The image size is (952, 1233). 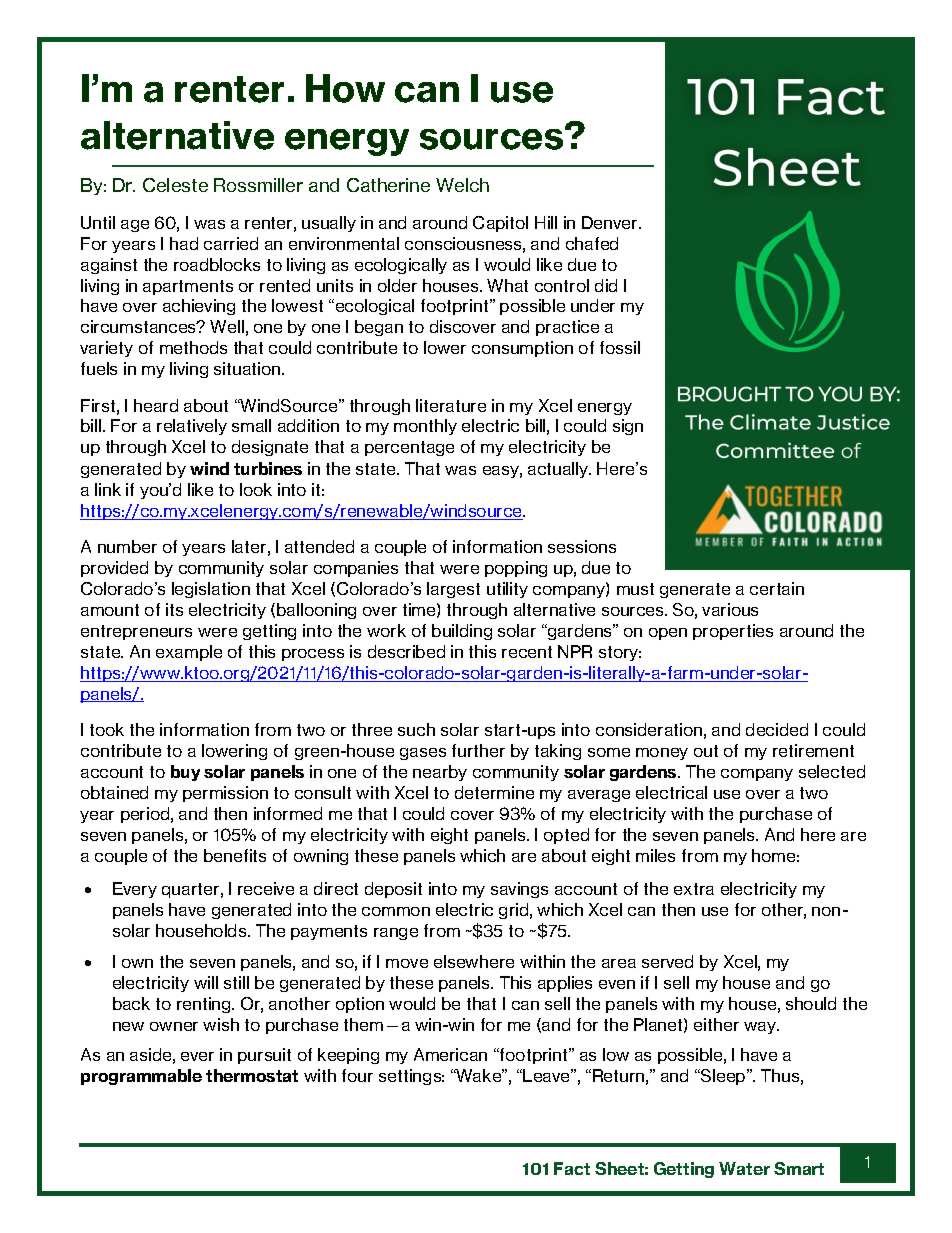 What do you see at coordinates (189, 653) in the document?
I see `example` at bounding box center [189, 653].
